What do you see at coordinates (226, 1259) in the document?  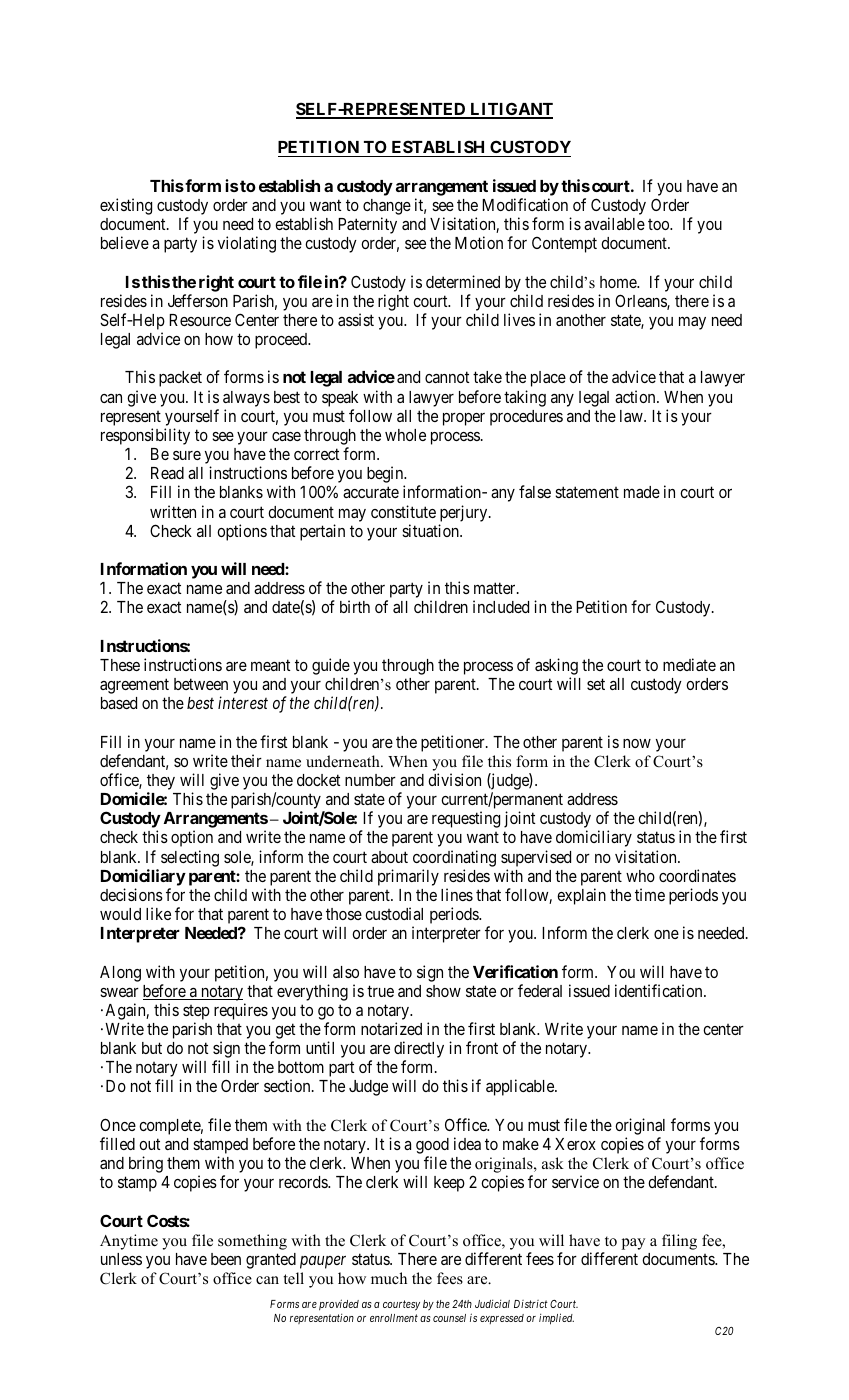 I see `been` at bounding box center [226, 1259].
